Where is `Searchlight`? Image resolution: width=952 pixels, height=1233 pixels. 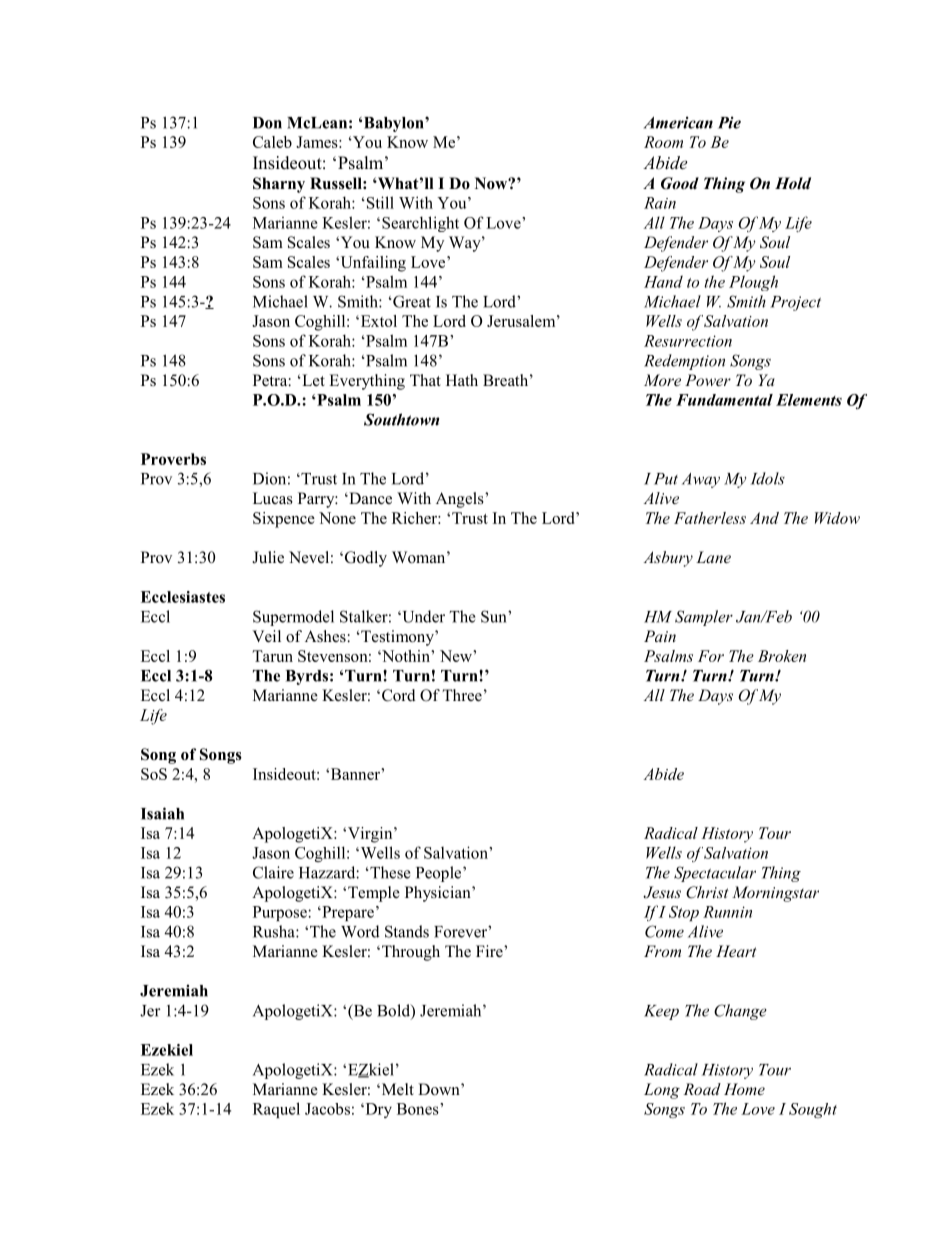 Searchlight is located at coordinates (420, 224).
